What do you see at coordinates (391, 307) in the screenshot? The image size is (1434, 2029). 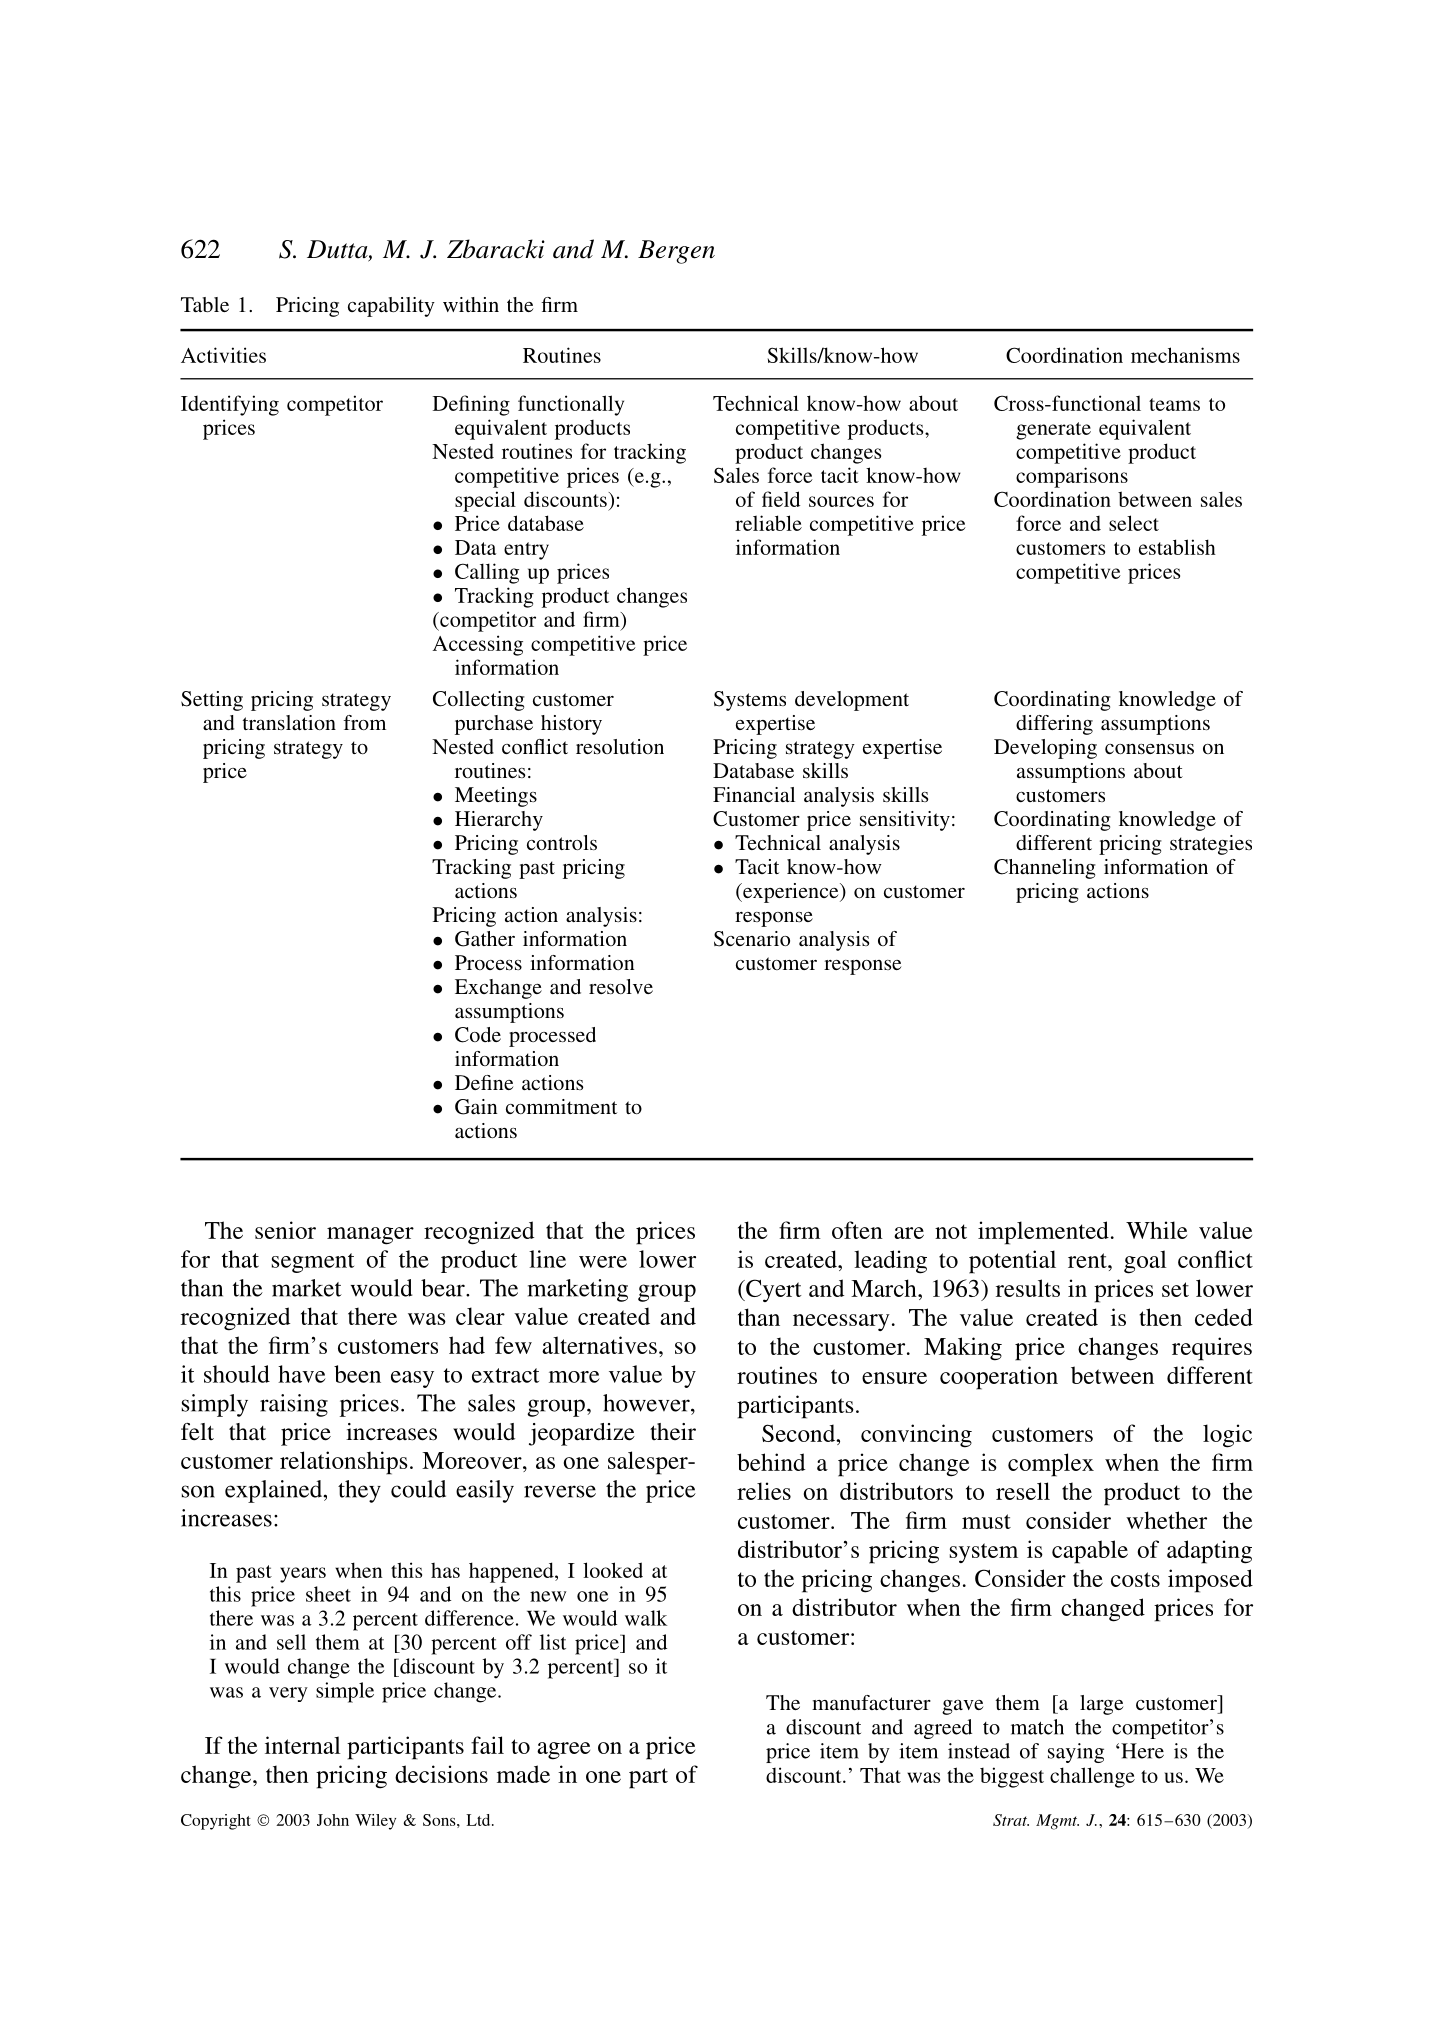 I see `capability` at bounding box center [391, 307].
